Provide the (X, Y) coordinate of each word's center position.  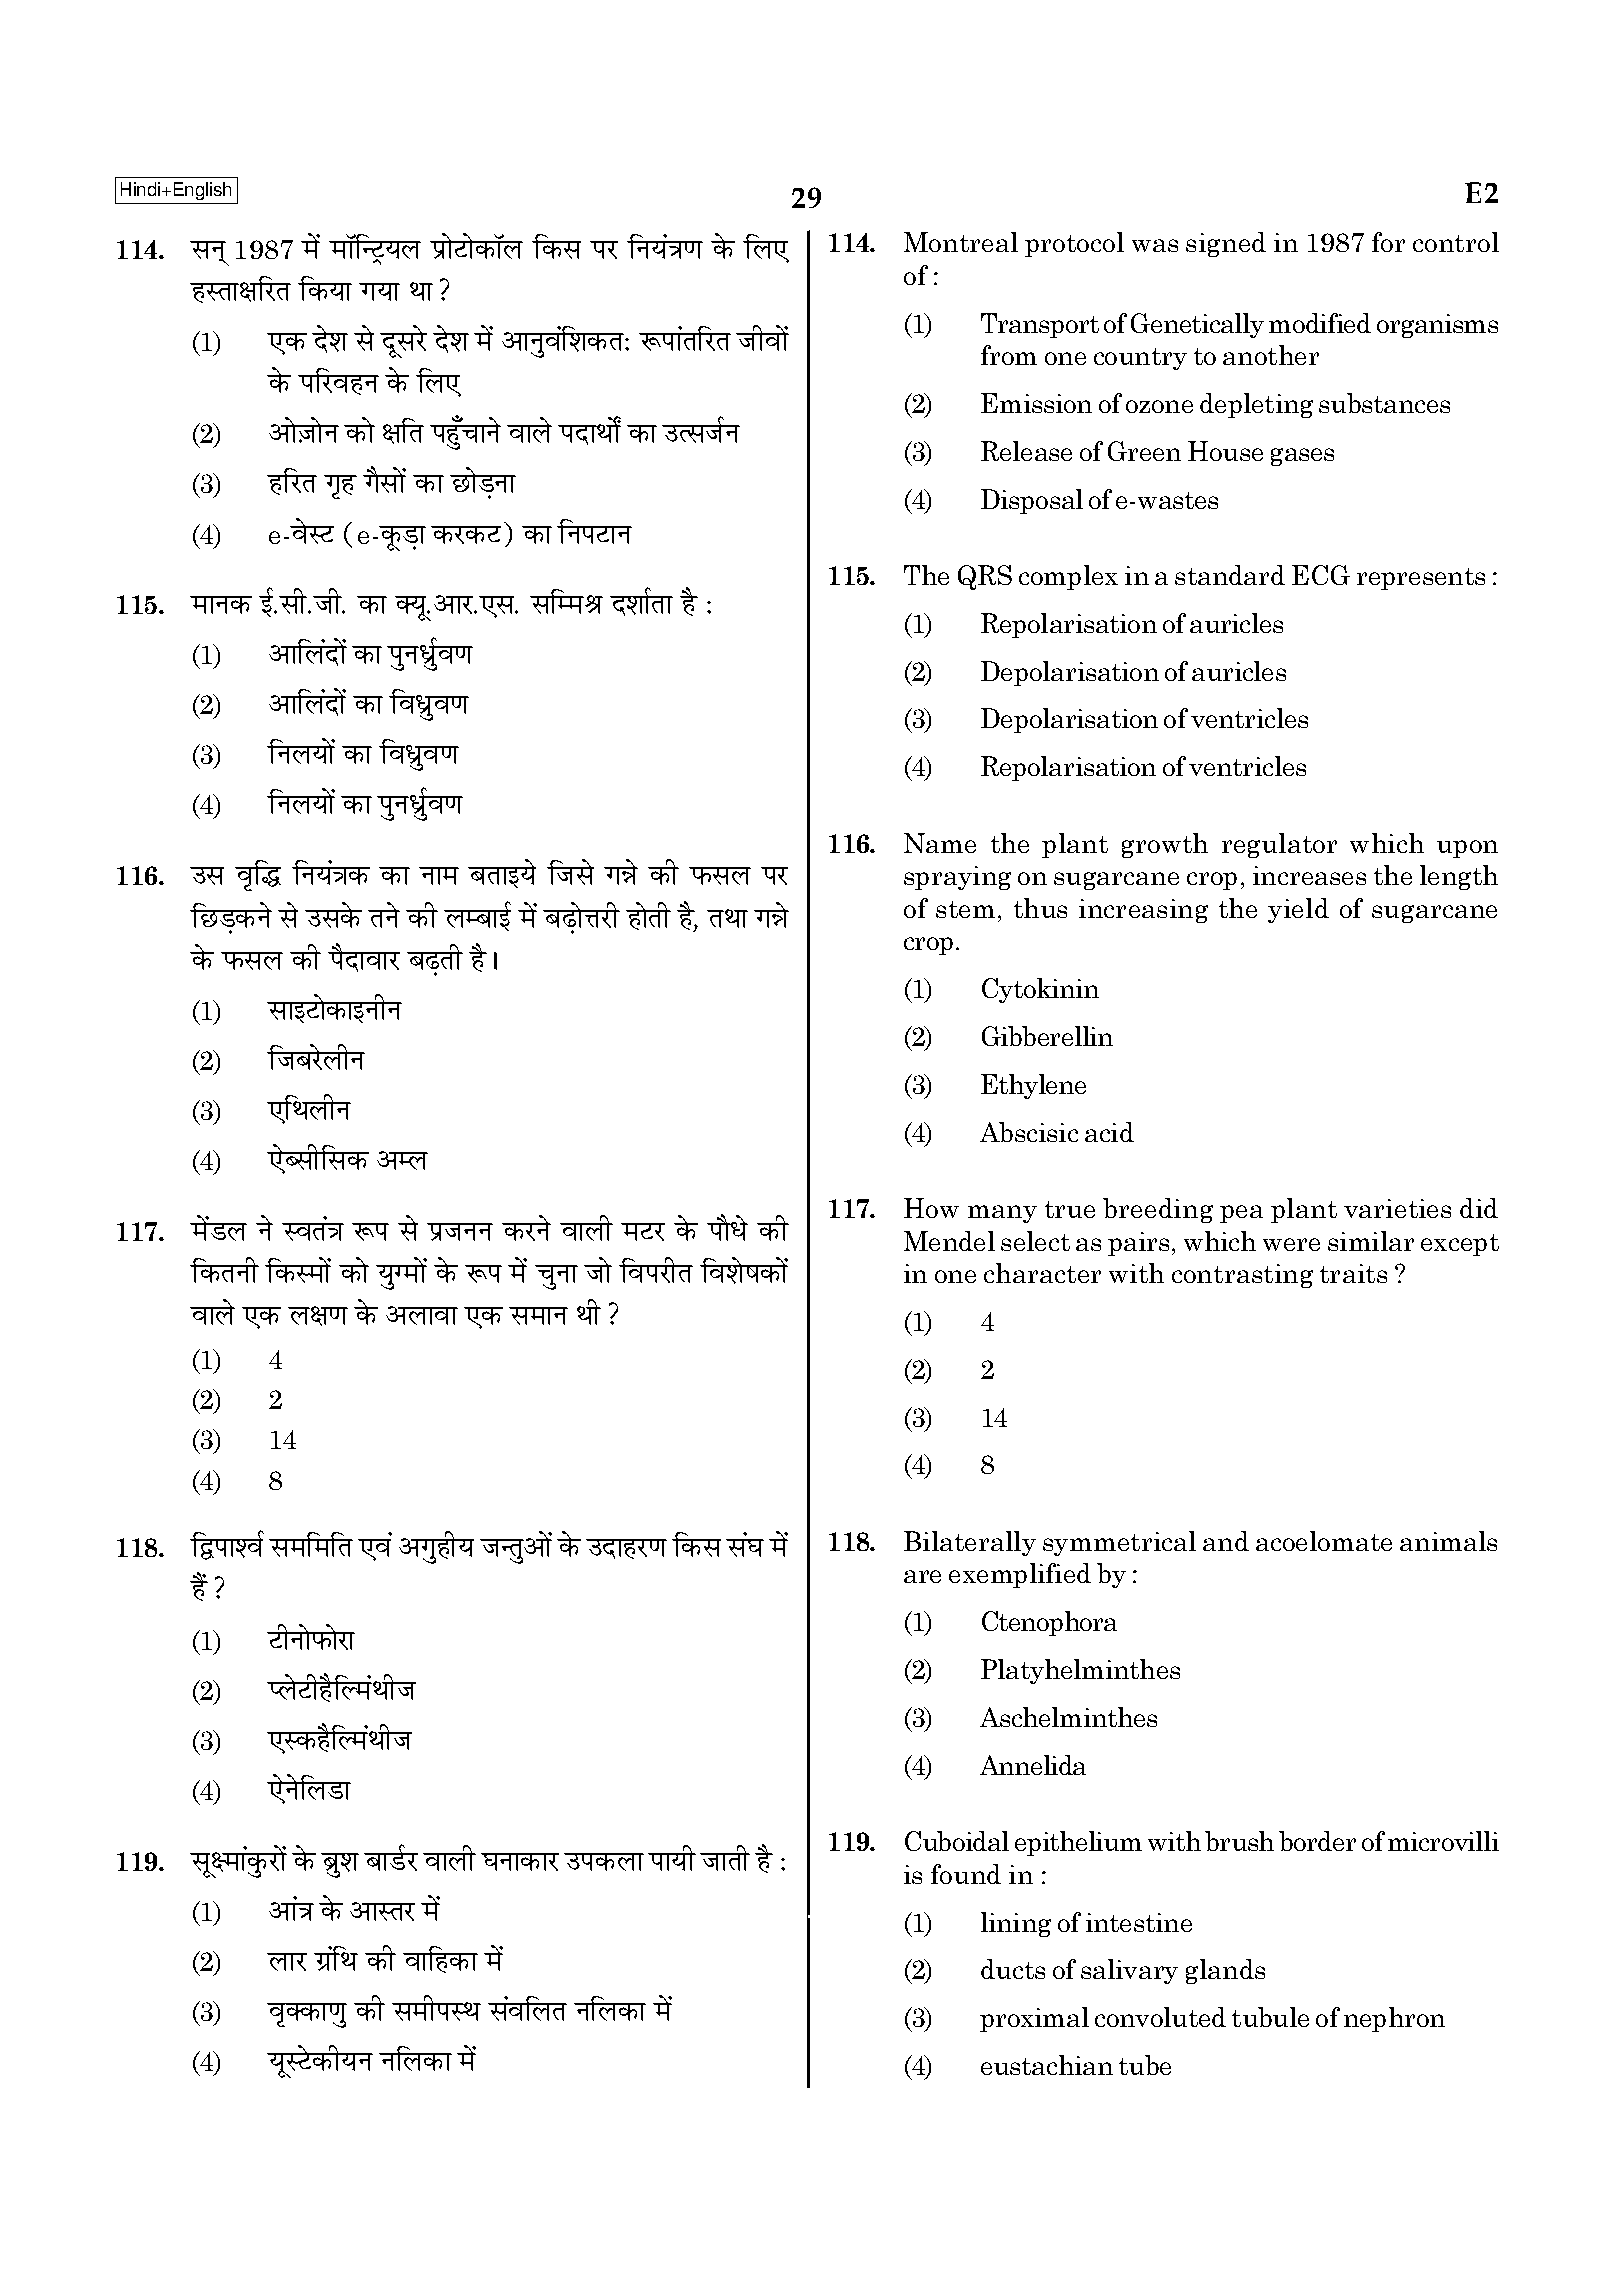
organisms (1437, 326)
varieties (1397, 1208)
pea (1241, 1214)
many (1002, 1214)
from (1009, 355)
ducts (1013, 1969)
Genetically (1197, 325)
